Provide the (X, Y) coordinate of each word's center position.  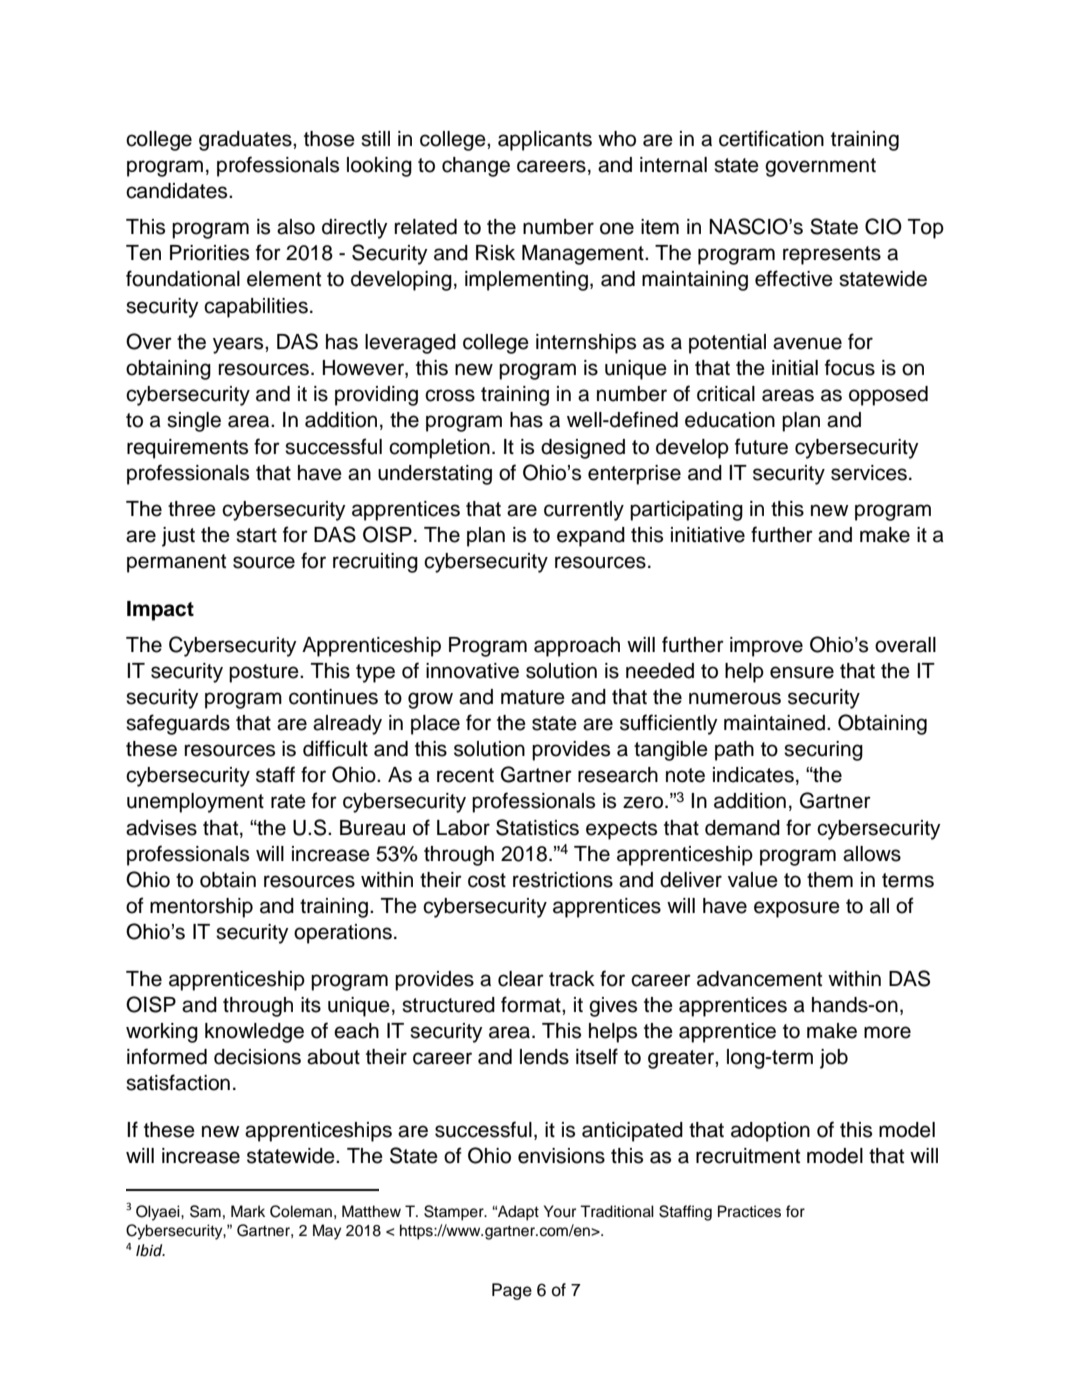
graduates (246, 141)
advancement (759, 979)
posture (265, 673)
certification (771, 138)
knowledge (254, 1033)
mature (533, 697)
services (869, 473)
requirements (187, 449)
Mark (248, 1211)
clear (521, 979)
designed (583, 449)
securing (823, 751)
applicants (545, 141)
